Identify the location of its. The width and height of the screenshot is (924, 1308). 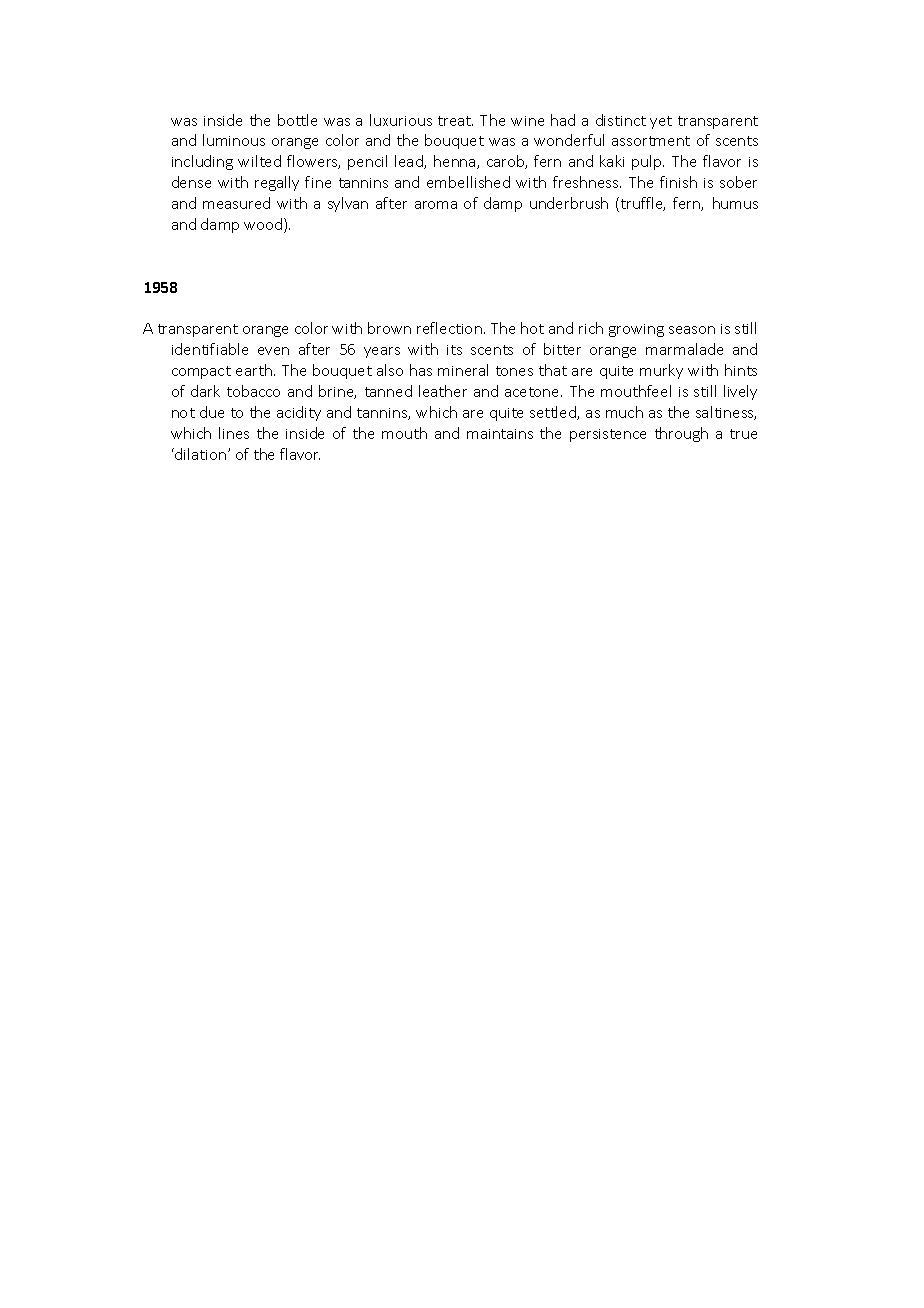
(454, 350).
